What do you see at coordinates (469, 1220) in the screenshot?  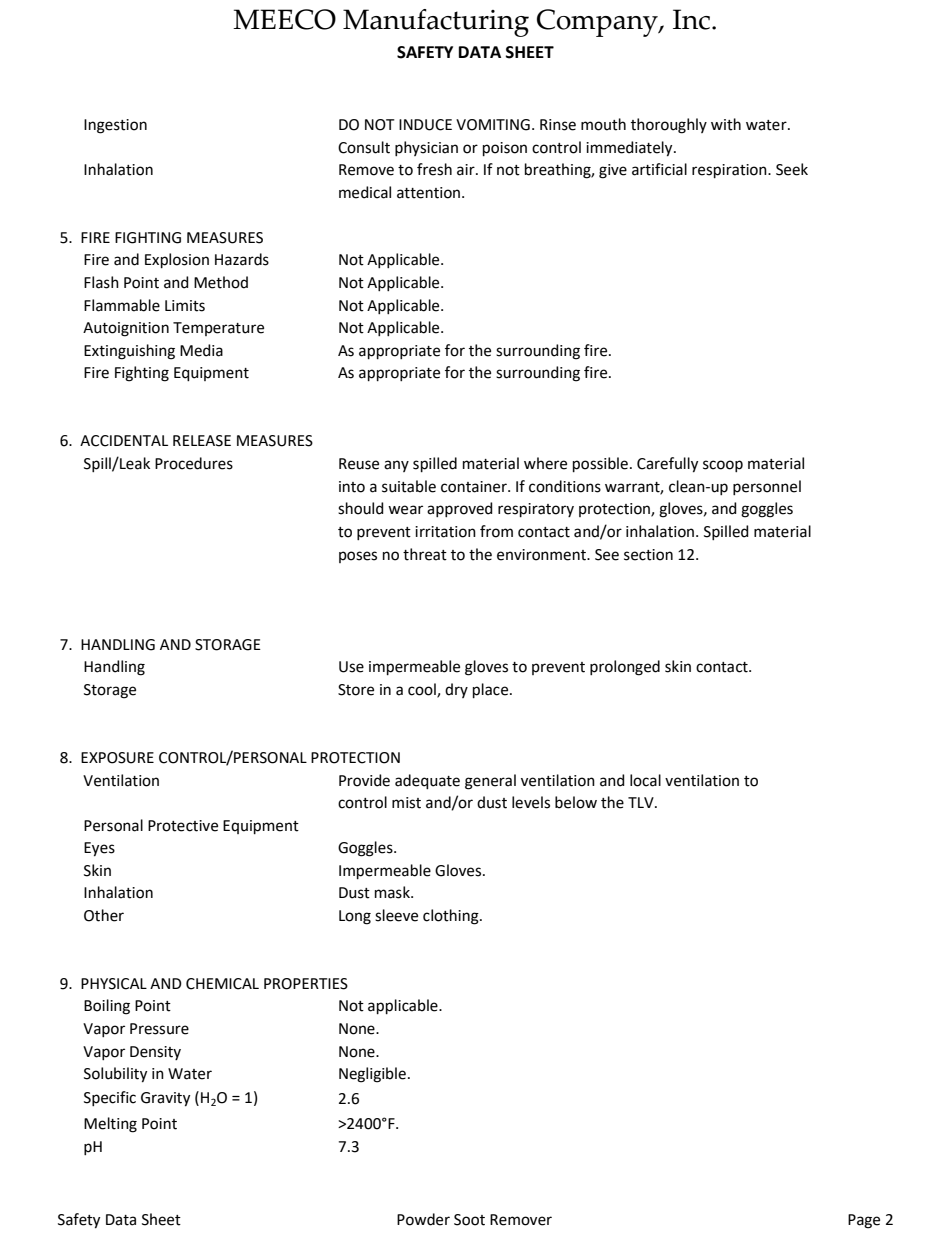 I see `Soot` at bounding box center [469, 1220].
